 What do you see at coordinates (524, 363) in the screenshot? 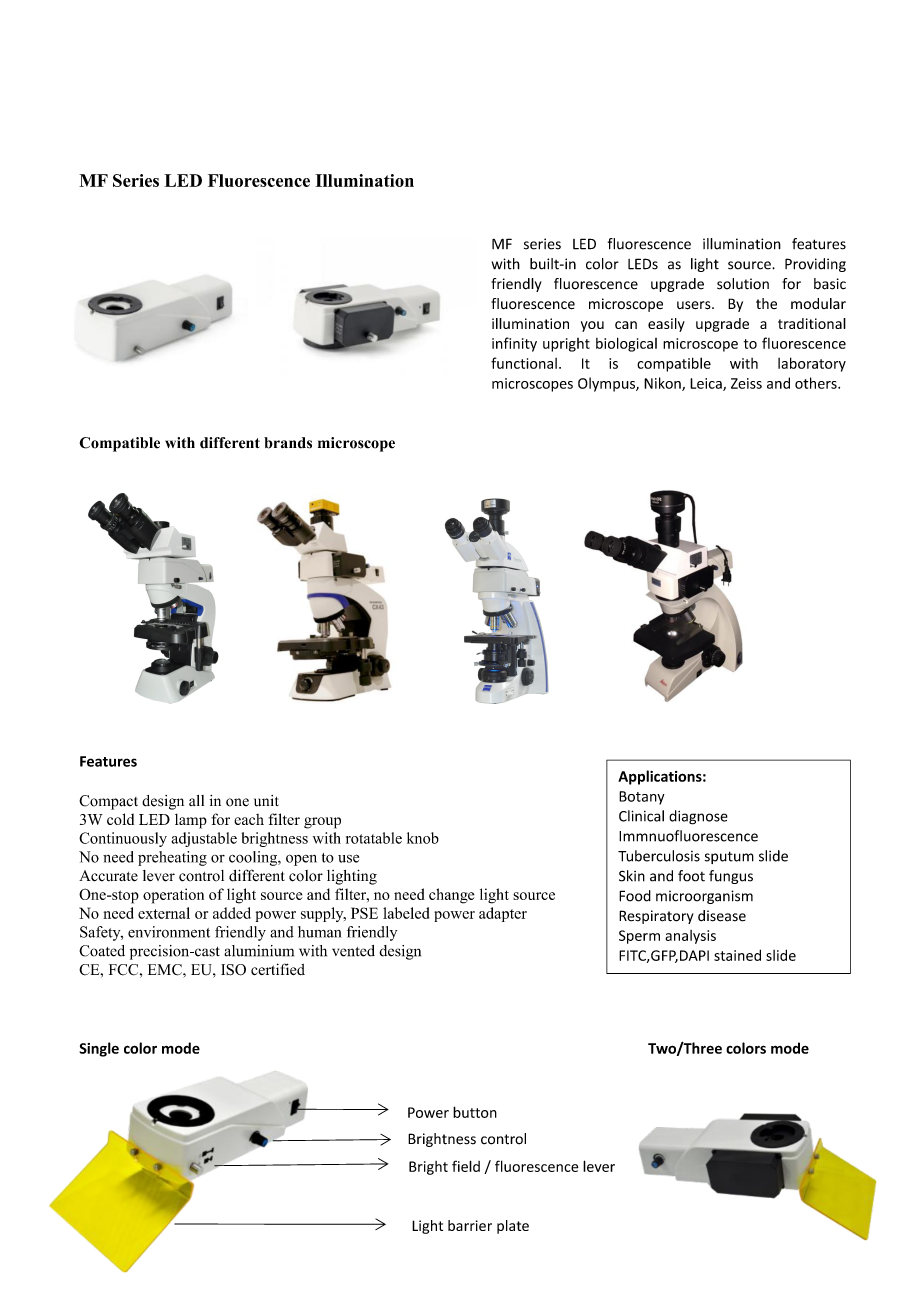
I see `functional` at bounding box center [524, 363].
